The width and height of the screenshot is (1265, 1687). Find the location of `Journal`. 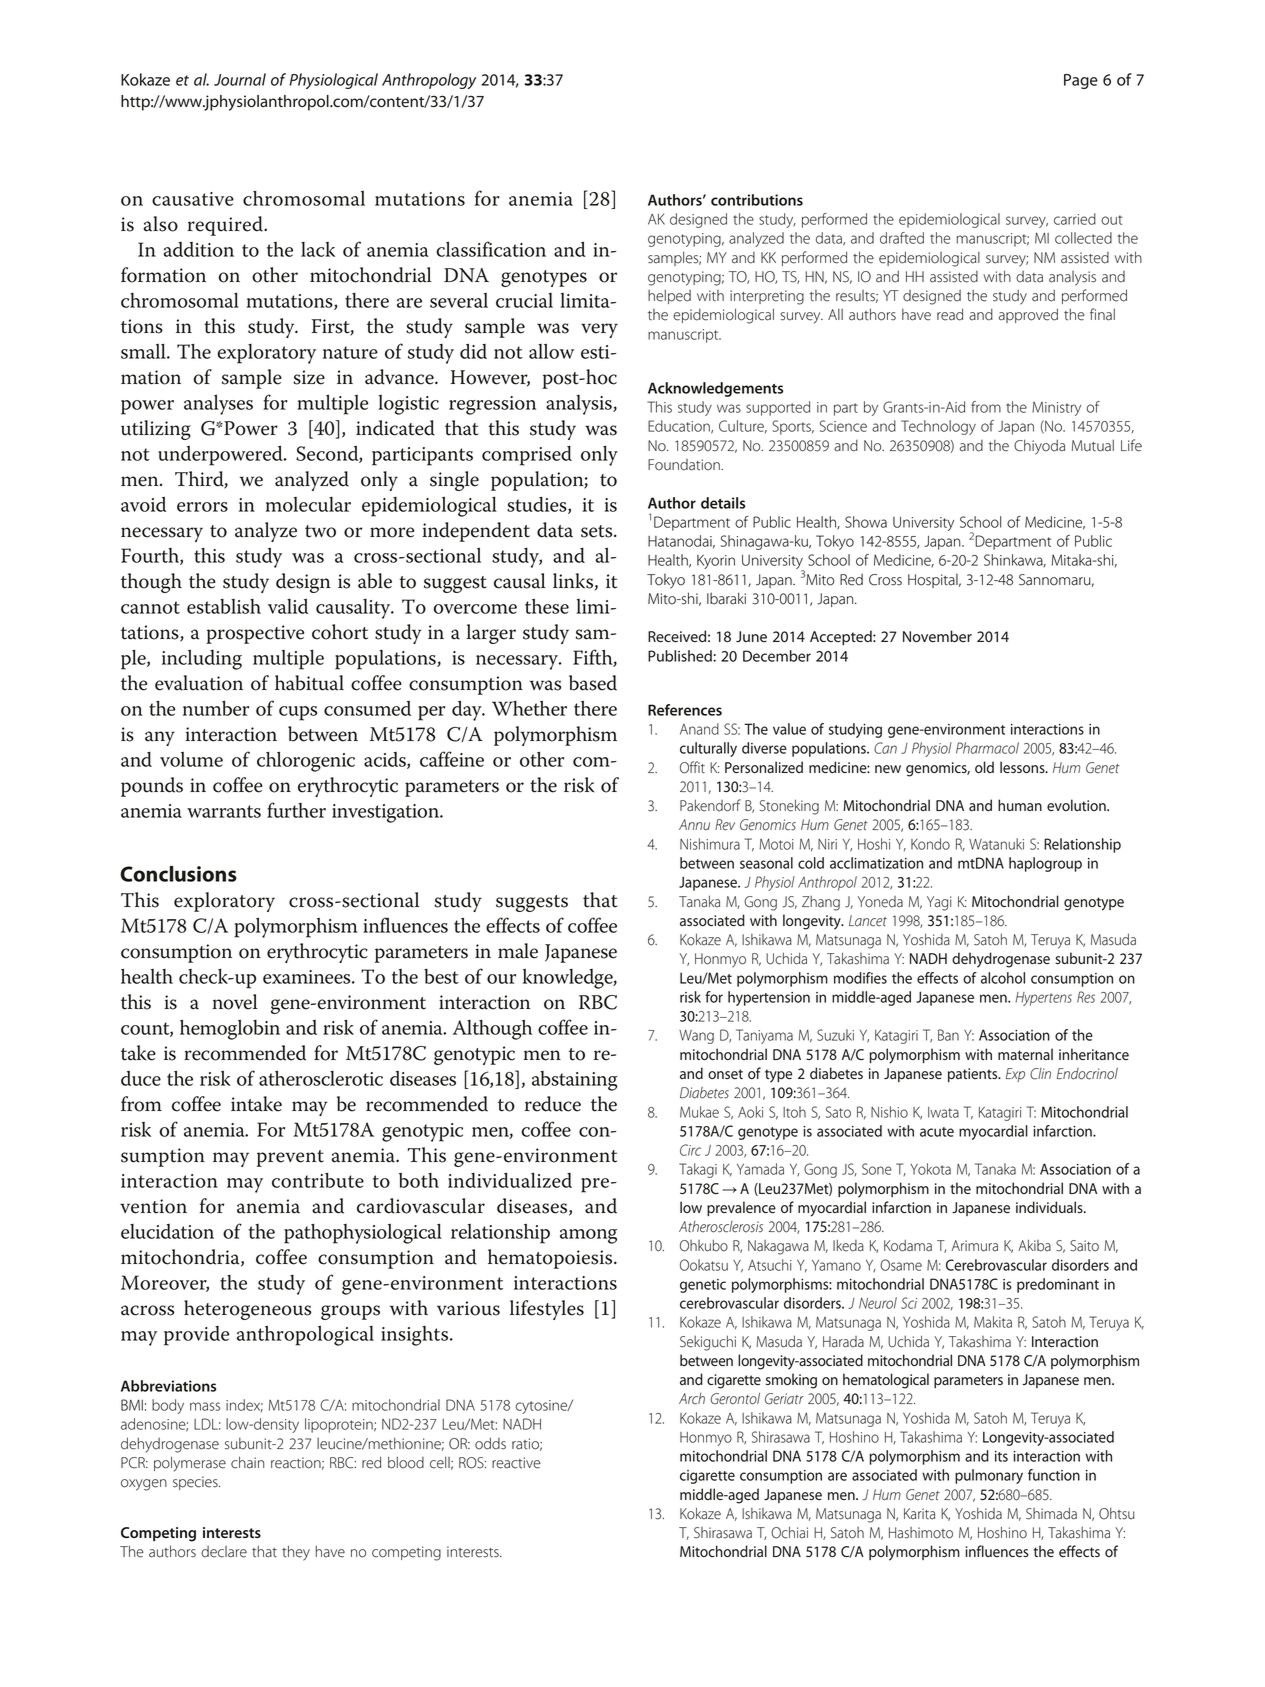

Journal is located at coordinates (240, 79).
